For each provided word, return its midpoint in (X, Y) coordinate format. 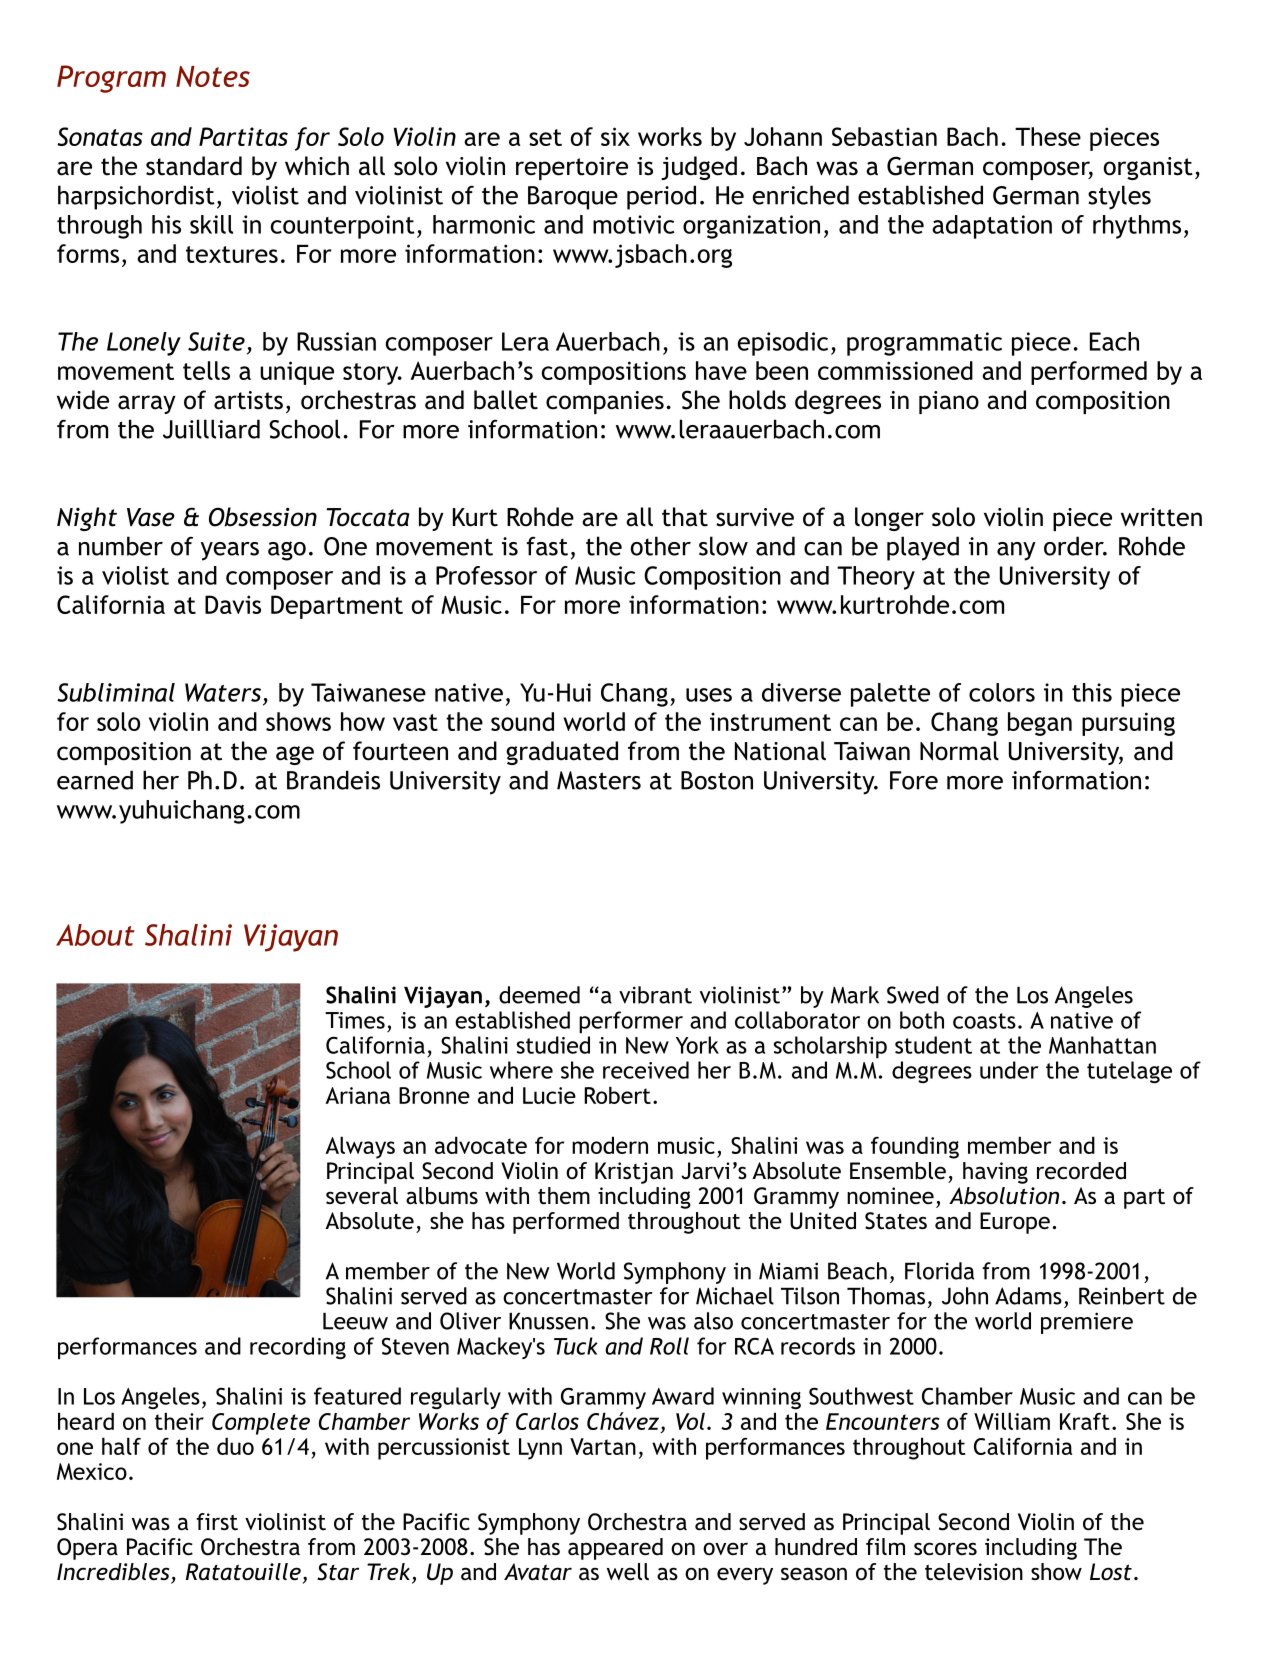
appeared (615, 1549)
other (661, 546)
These (1048, 136)
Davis (233, 604)
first (217, 1521)
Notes (213, 76)
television (974, 1572)
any (1016, 551)
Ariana (357, 1095)
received (646, 1070)
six (615, 136)
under (1009, 1070)
